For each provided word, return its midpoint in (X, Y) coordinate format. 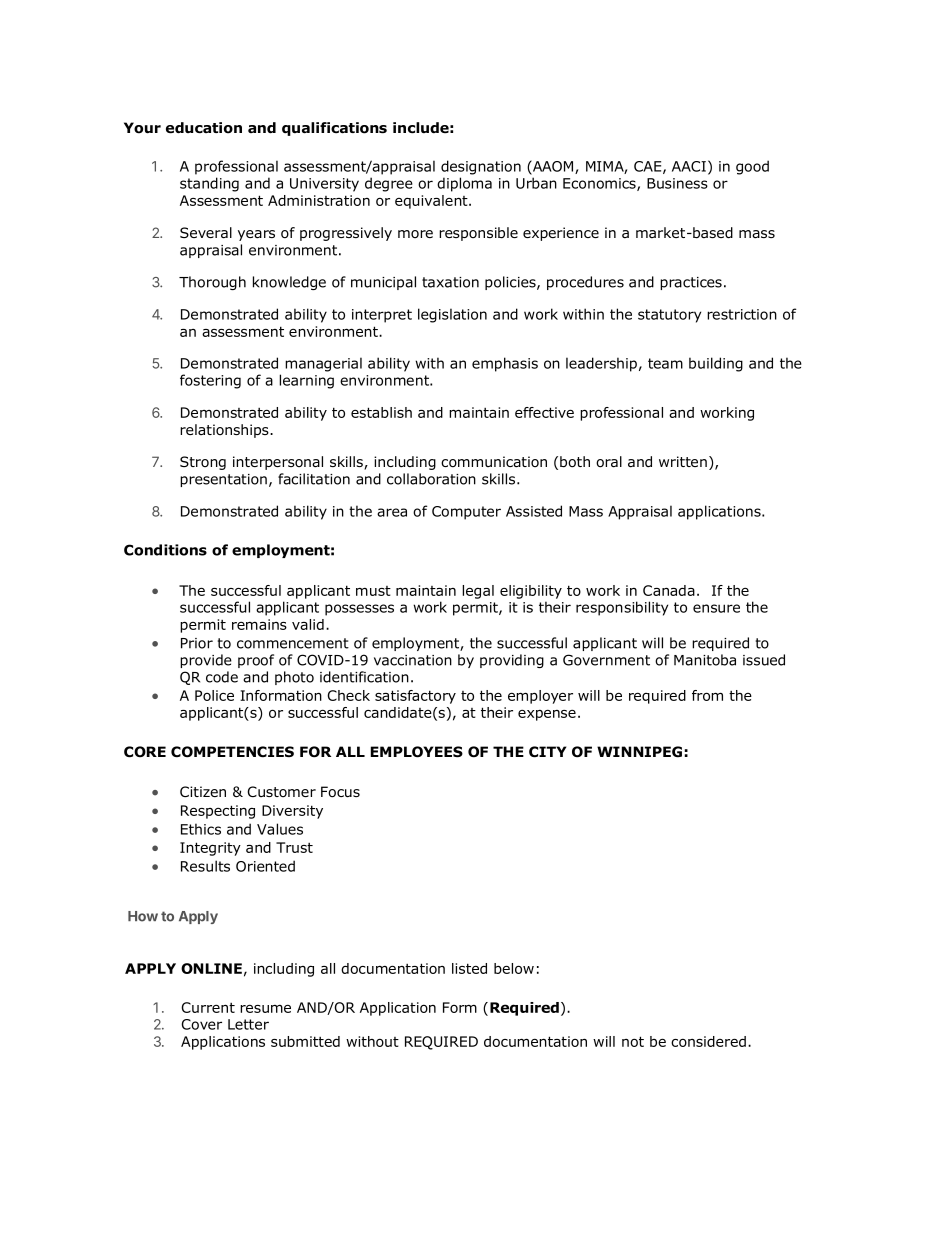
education (204, 128)
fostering (210, 381)
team (665, 363)
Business (677, 183)
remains (259, 624)
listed (469, 968)
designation (481, 167)
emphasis (505, 364)
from (707, 695)
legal (478, 592)
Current (208, 1007)
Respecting (218, 812)
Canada (669, 590)
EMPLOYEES (417, 752)
